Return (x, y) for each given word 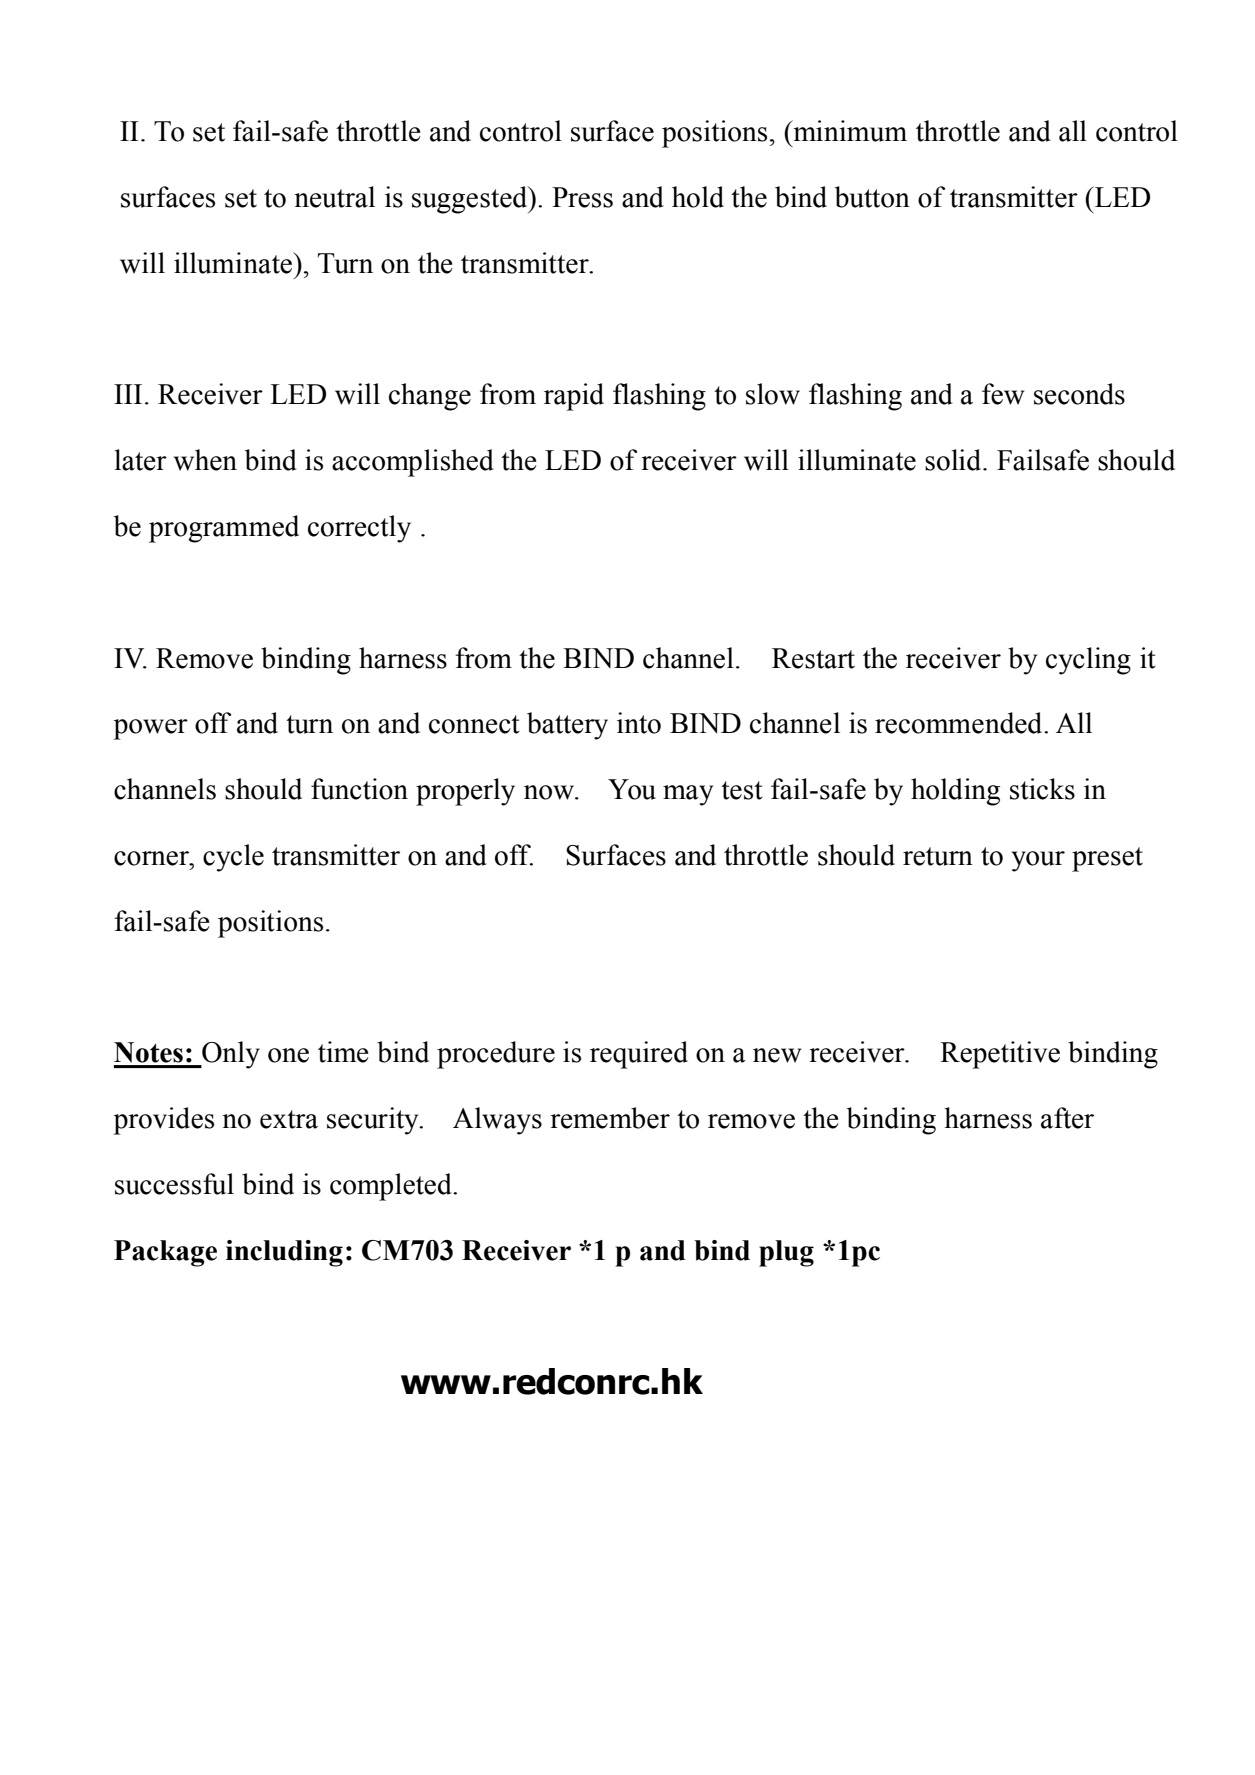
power (150, 729)
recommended (960, 723)
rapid (574, 397)
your (1038, 861)
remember (610, 1118)
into (639, 723)
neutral (334, 197)
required (639, 1055)
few (1003, 394)
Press (582, 197)
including (284, 1253)
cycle (233, 858)
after (1067, 1118)
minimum (849, 131)
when (205, 460)
